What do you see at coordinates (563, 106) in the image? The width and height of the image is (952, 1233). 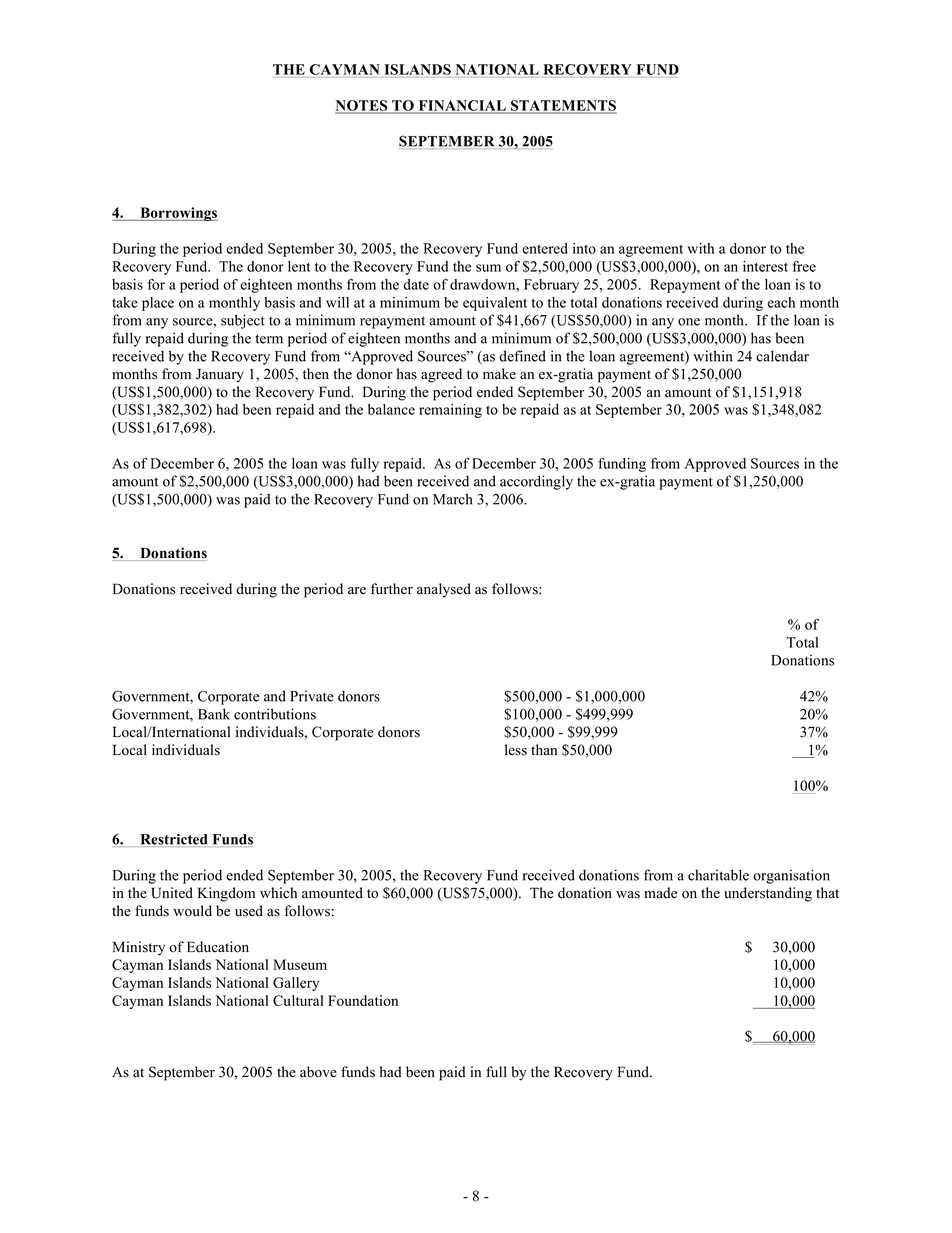 I see `STATEMENTS` at bounding box center [563, 106].
